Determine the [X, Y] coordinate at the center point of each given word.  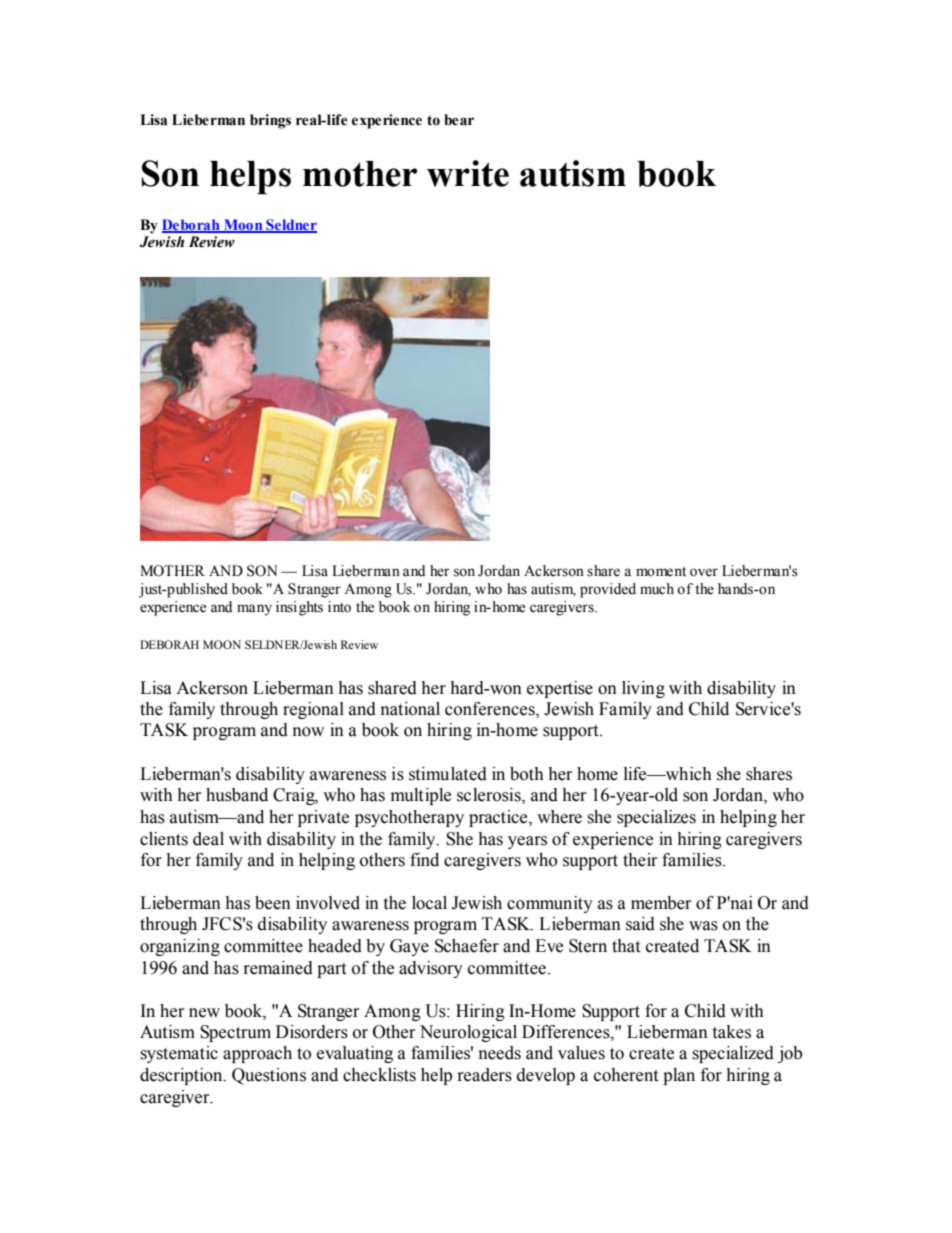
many [254, 610]
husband [237, 795]
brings [270, 121]
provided [608, 590]
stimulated [448, 774]
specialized [733, 1054]
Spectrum [235, 1033]
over [704, 572]
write [468, 173]
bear [459, 120]
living [643, 689]
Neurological [468, 1033]
